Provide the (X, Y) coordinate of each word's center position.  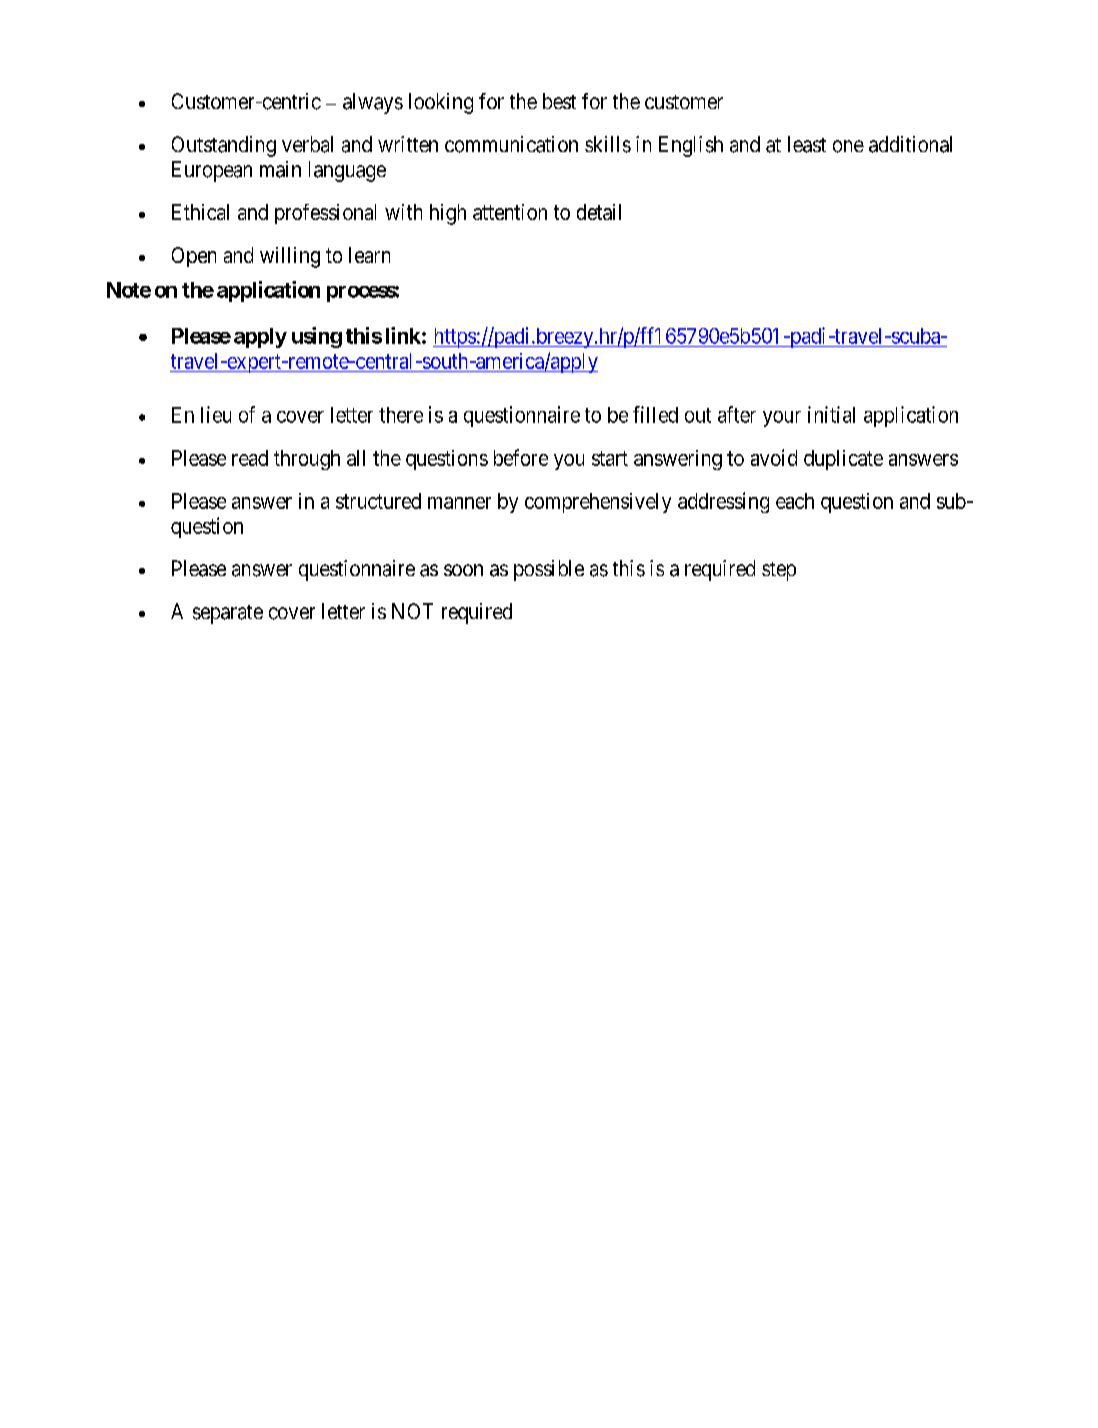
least (807, 144)
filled (655, 414)
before (521, 457)
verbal (307, 144)
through (307, 460)
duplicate (843, 460)
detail (599, 212)
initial (831, 414)
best (559, 101)
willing (290, 257)
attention (510, 212)
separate (228, 614)
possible (549, 570)
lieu (216, 414)
